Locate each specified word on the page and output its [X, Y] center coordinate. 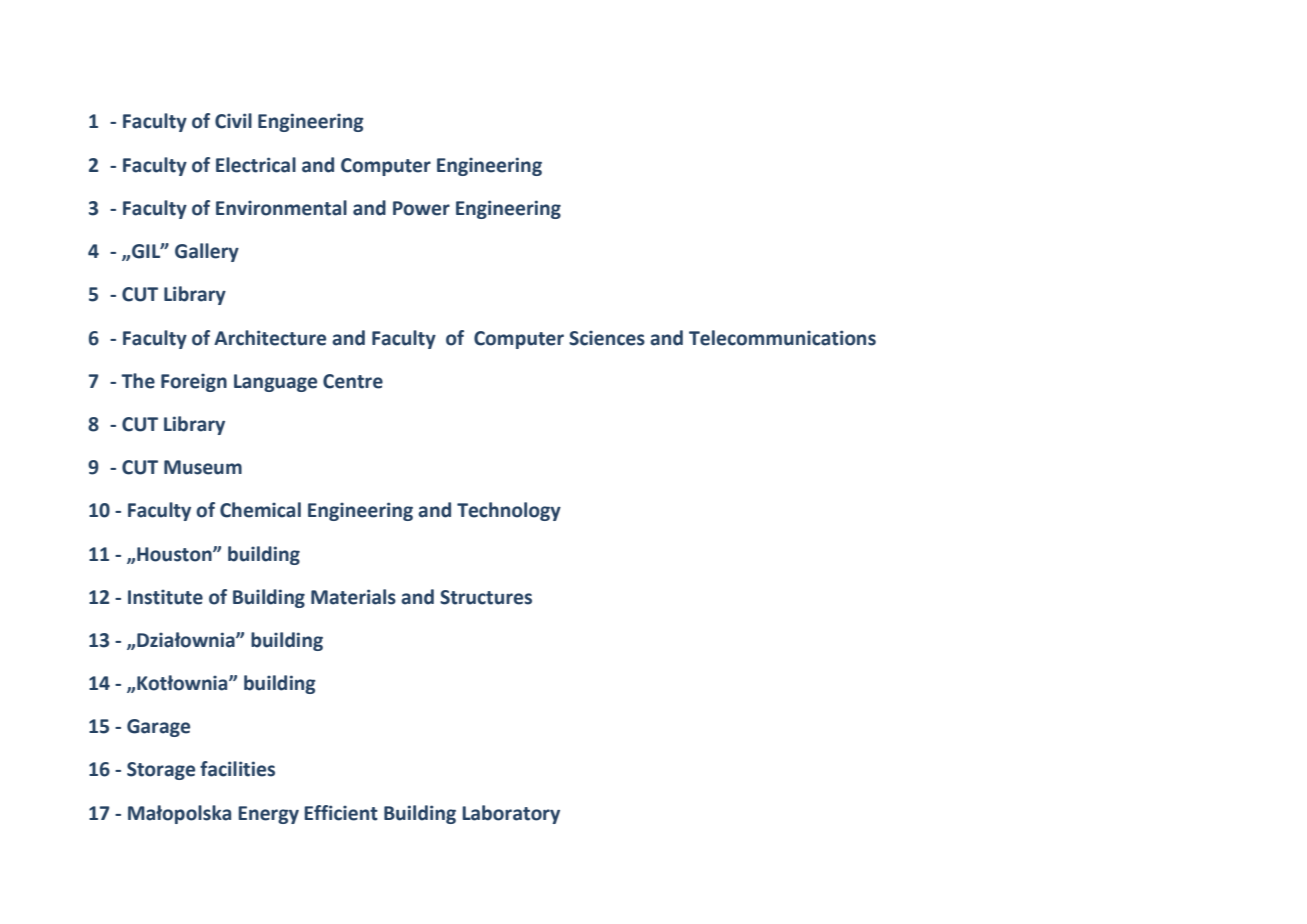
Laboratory [511, 814]
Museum [203, 467]
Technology [509, 511]
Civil [233, 121]
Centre [353, 381]
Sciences [607, 338]
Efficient [341, 813]
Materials [353, 597]
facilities [237, 769]
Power [421, 208]
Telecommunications [782, 338]
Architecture [270, 338]
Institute [165, 597]
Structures [486, 597]
